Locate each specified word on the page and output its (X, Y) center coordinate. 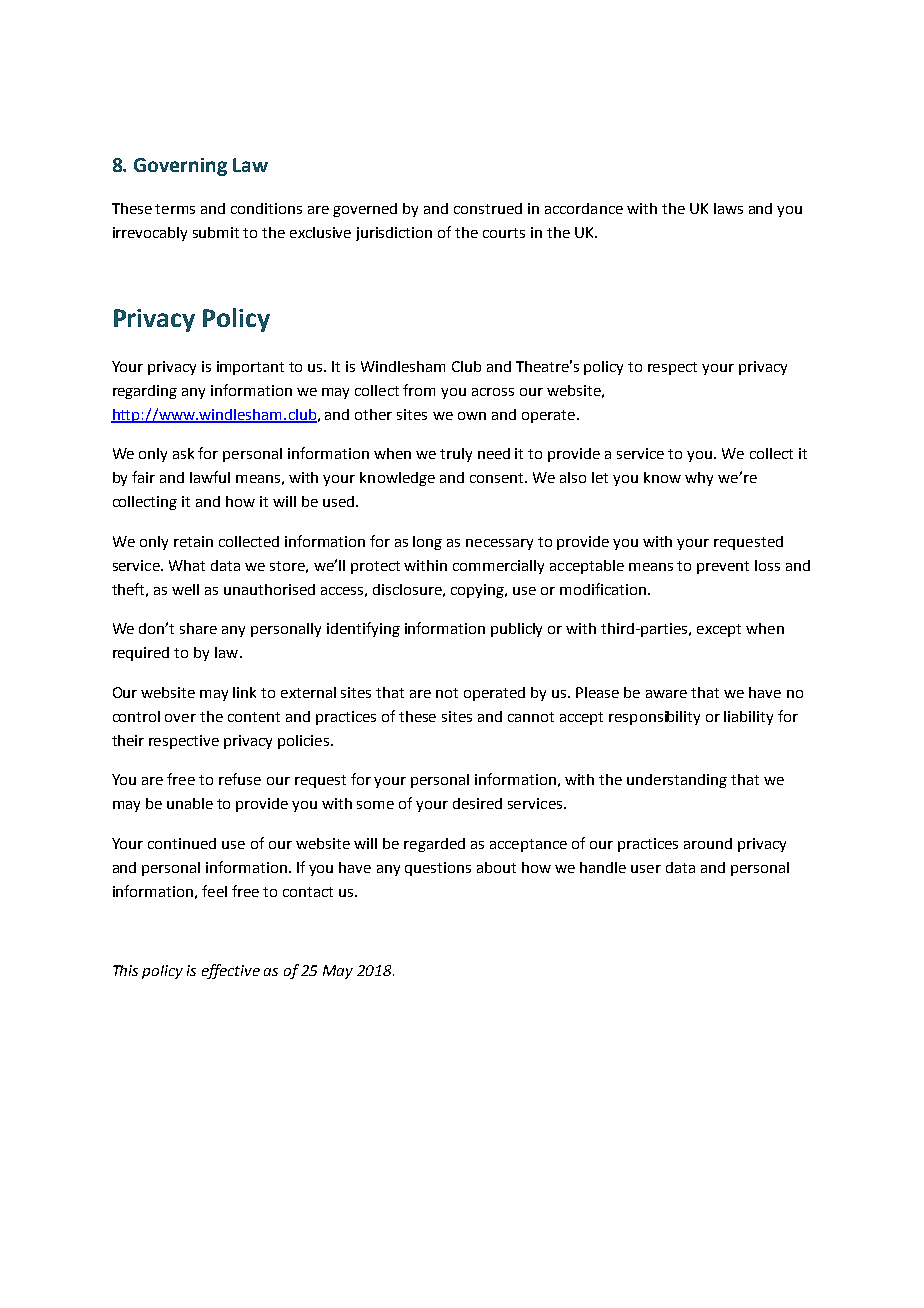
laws (728, 208)
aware (666, 694)
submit (216, 232)
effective (231, 971)
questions (438, 869)
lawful (210, 477)
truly (456, 455)
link (244, 692)
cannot (531, 717)
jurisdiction (394, 234)
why (699, 479)
